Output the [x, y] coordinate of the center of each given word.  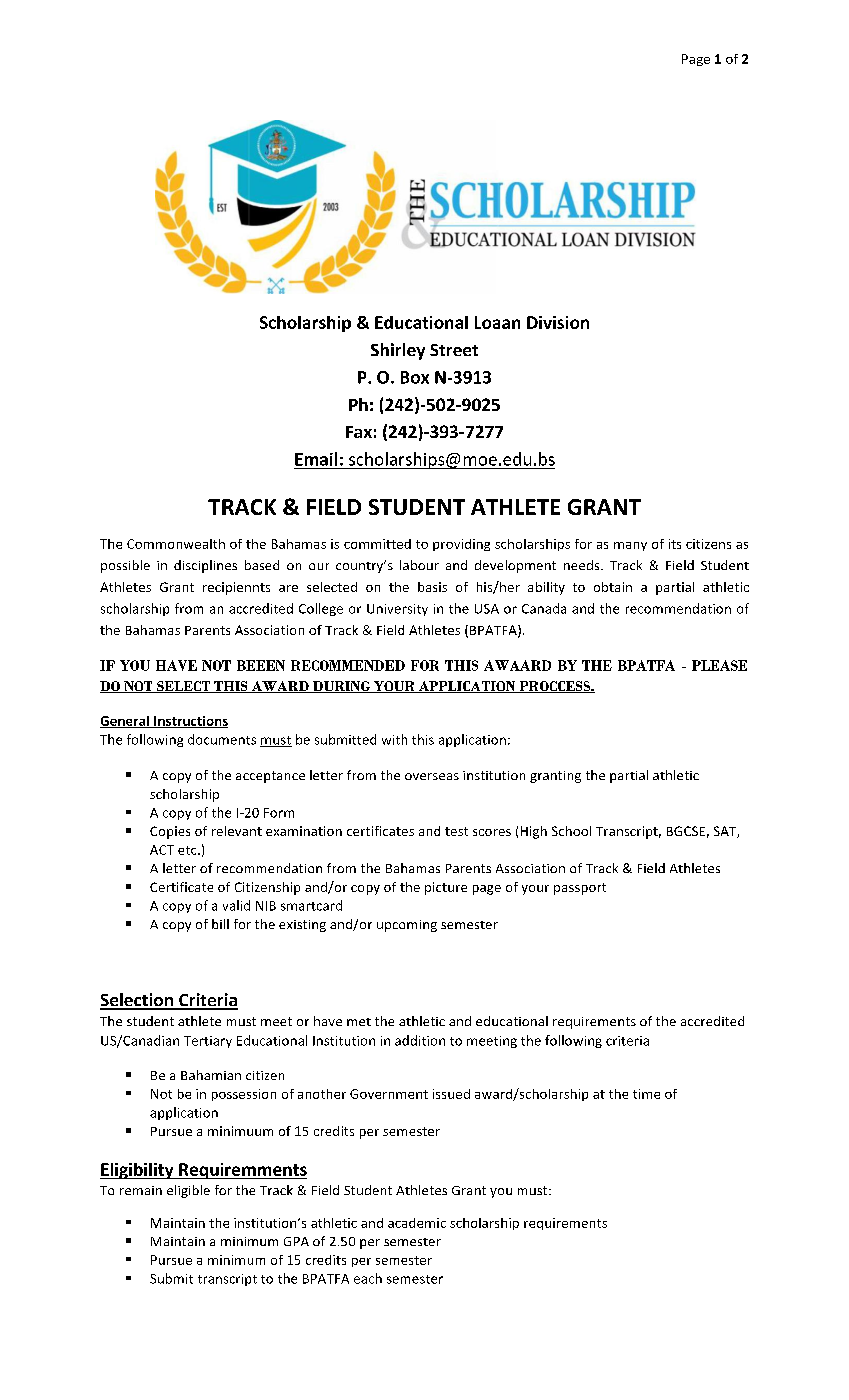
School [571, 831]
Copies [170, 832]
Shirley [398, 351]
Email [316, 459]
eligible [188, 1191]
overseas [432, 776]
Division [558, 322]
